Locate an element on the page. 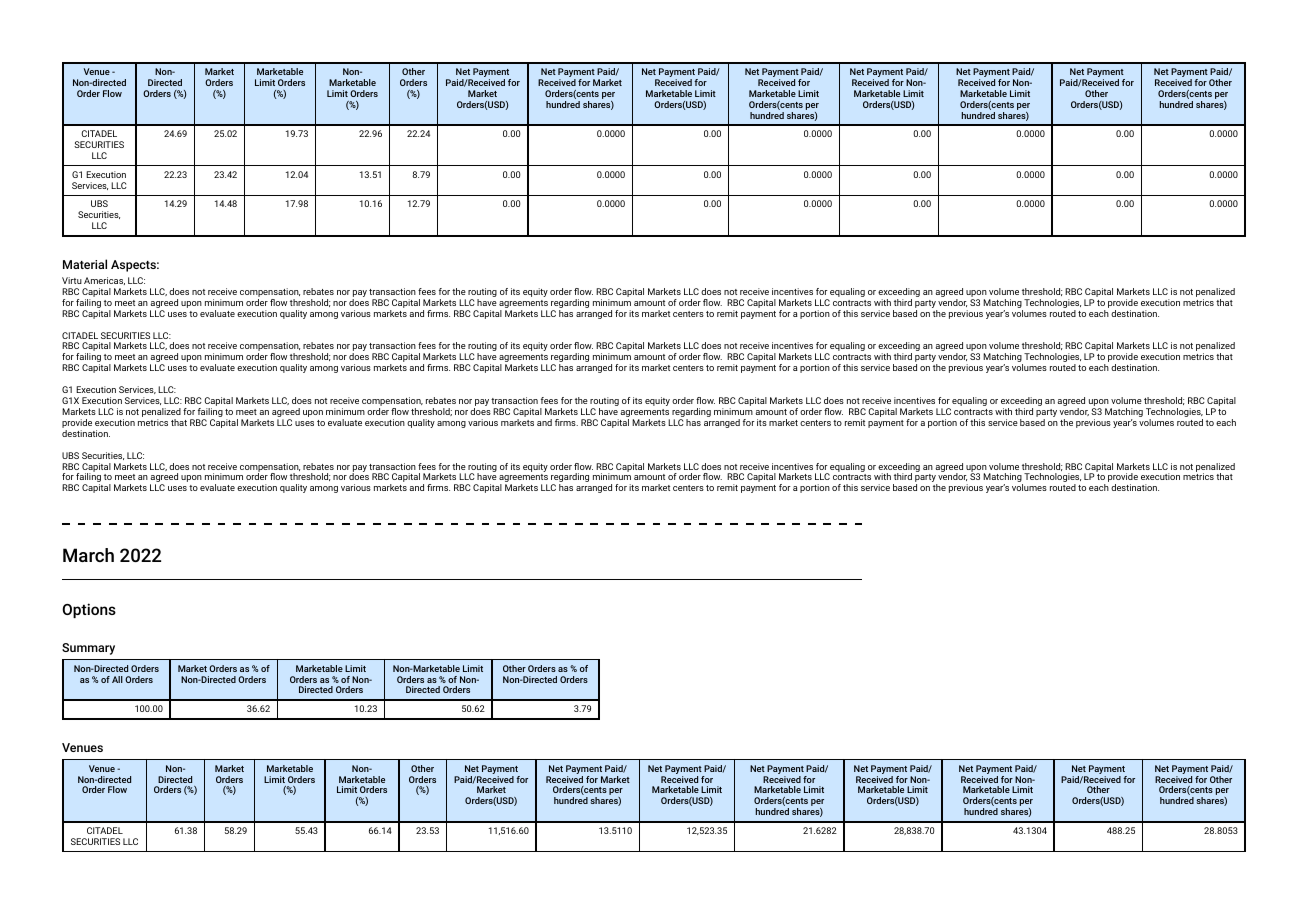  Summary is located at coordinates (88, 649).
